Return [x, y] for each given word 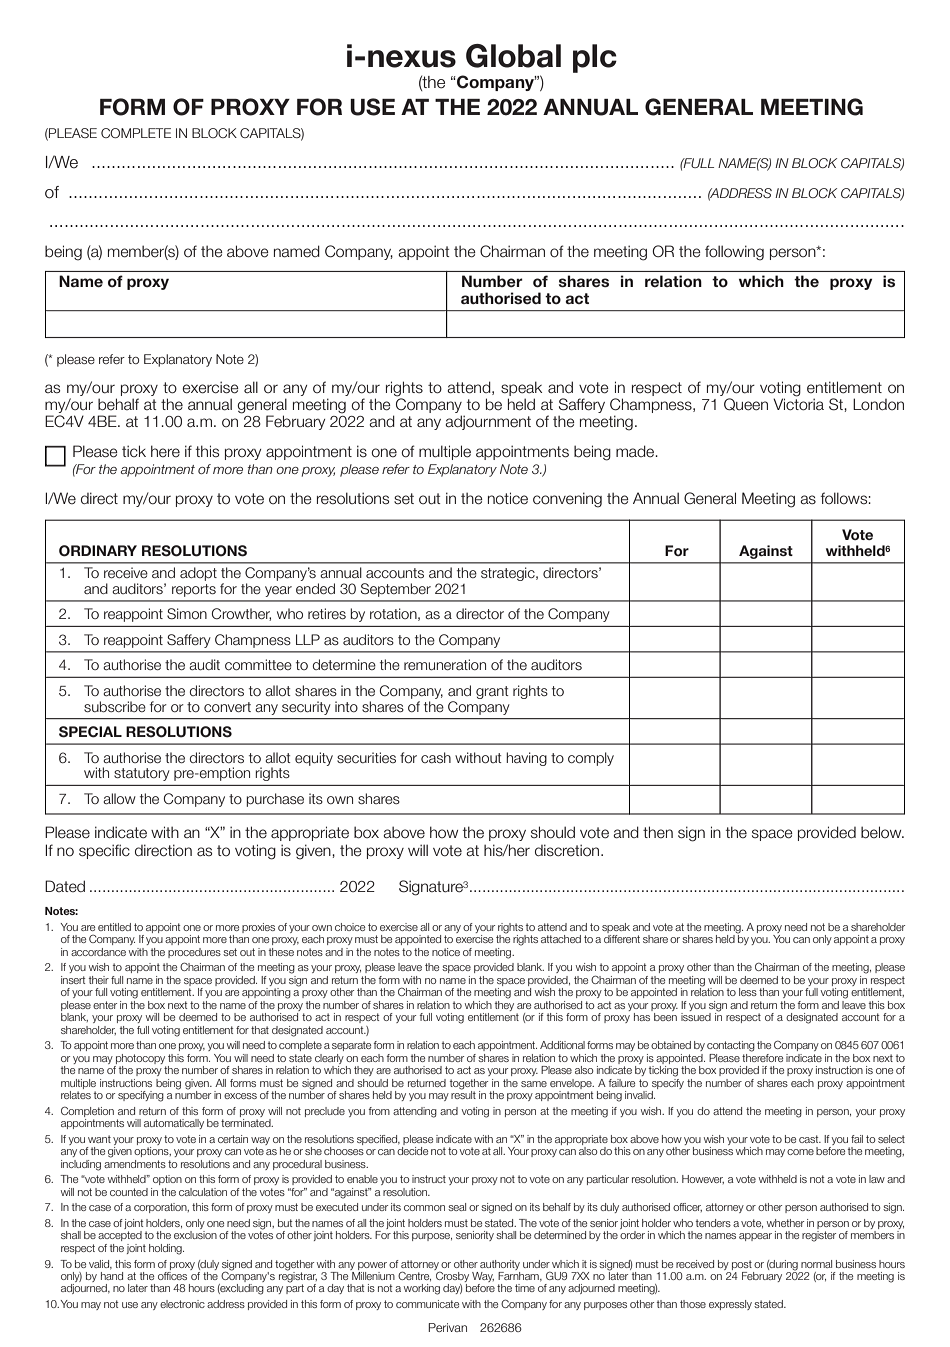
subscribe [115, 706]
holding [166, 1249]
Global [513, 56]
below [882, 832]
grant [492, 692]
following [734, 253]
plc [595, 58]
